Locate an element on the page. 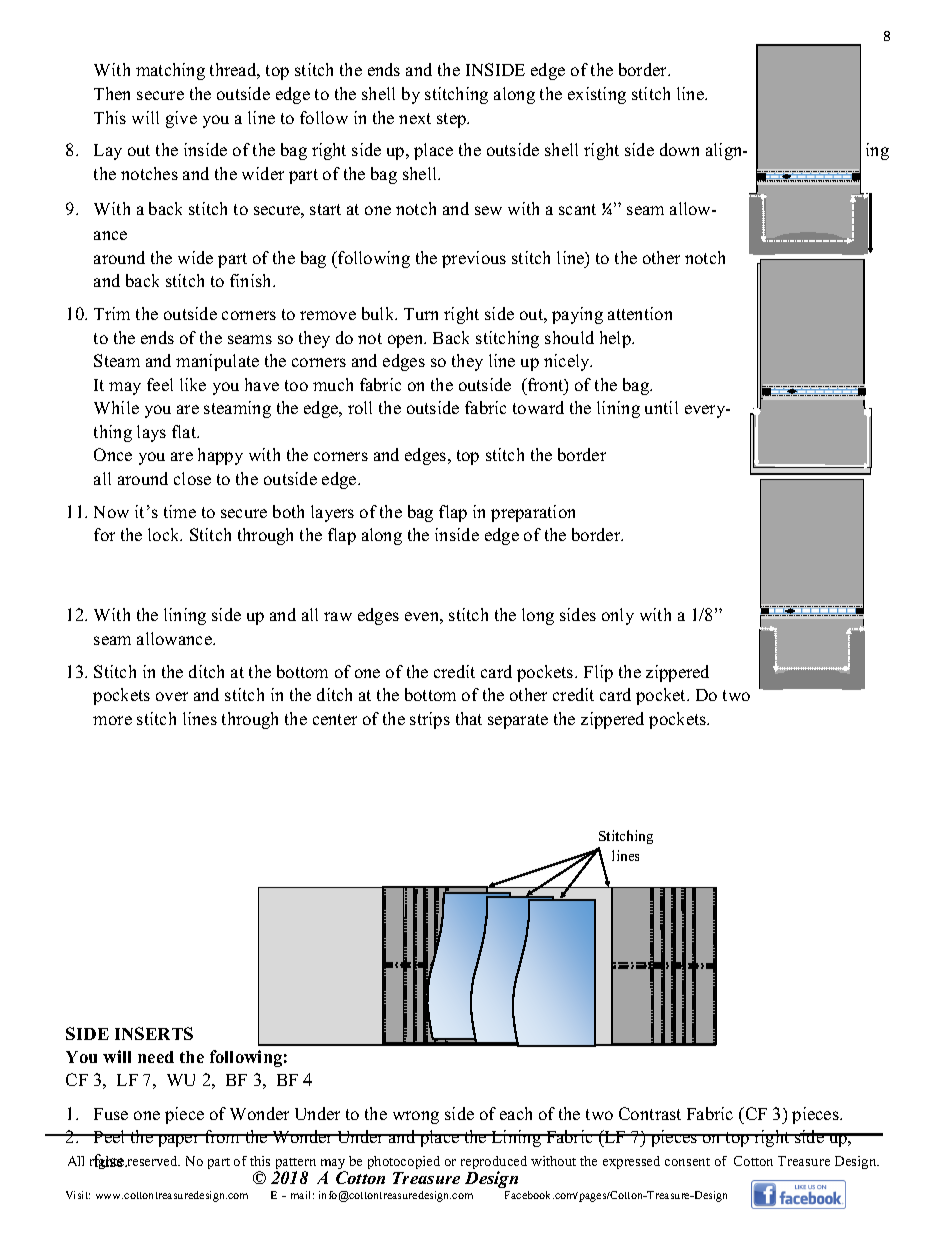  raw is located at coordinates (338, 616).
